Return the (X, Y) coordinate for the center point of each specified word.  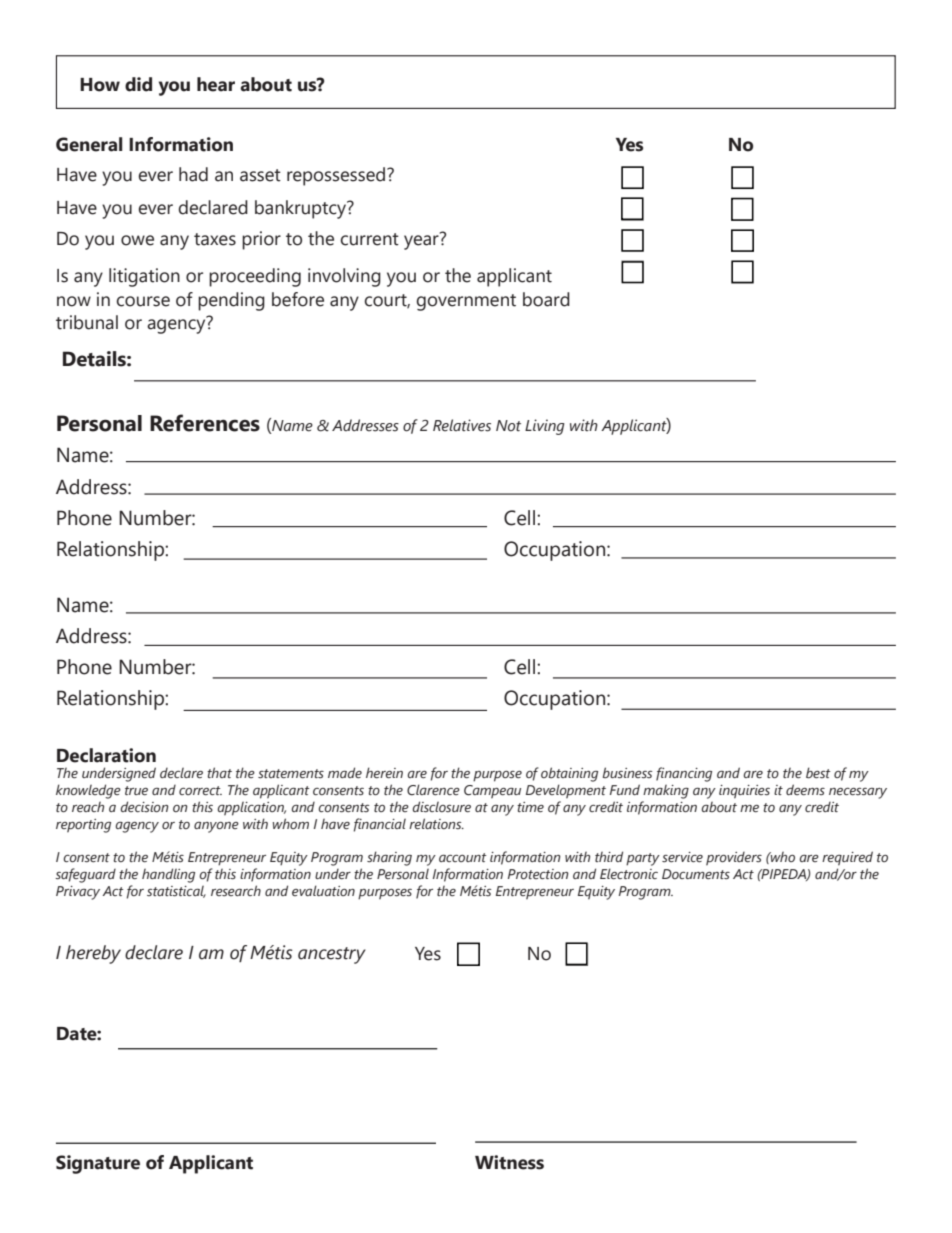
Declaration (106, 755)
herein (384, 773)
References (205, 423)
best (818, 773)
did (138, 84)
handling (168, 875)
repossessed (336, 176)
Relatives (462, 425)
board (546, 299)
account (463, 857)
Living (545, 427)
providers (734, 859)
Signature (98, 1164)
